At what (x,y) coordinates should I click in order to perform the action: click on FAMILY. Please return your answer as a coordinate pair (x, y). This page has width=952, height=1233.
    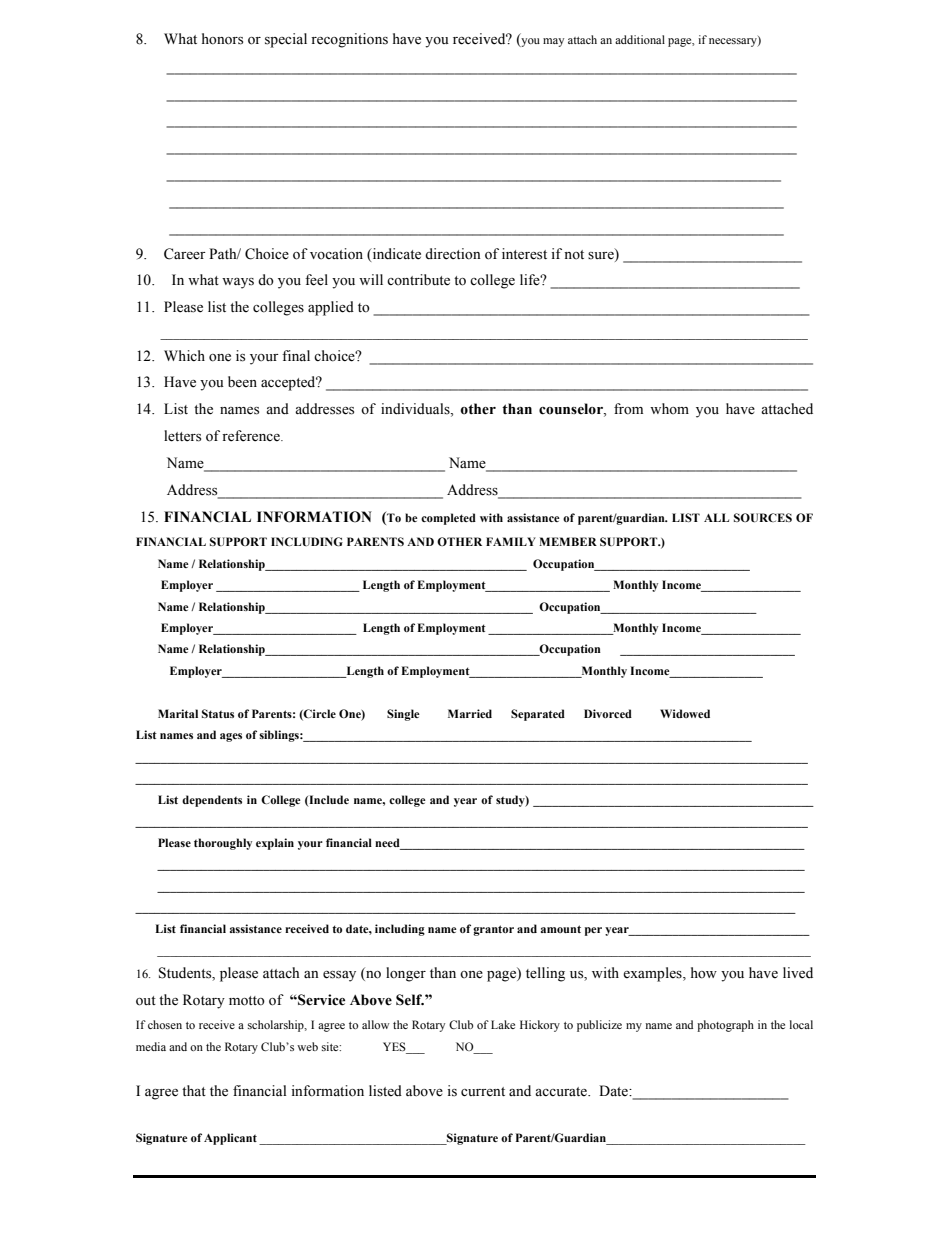
    Looking at the image, I should click on (511, 541).
